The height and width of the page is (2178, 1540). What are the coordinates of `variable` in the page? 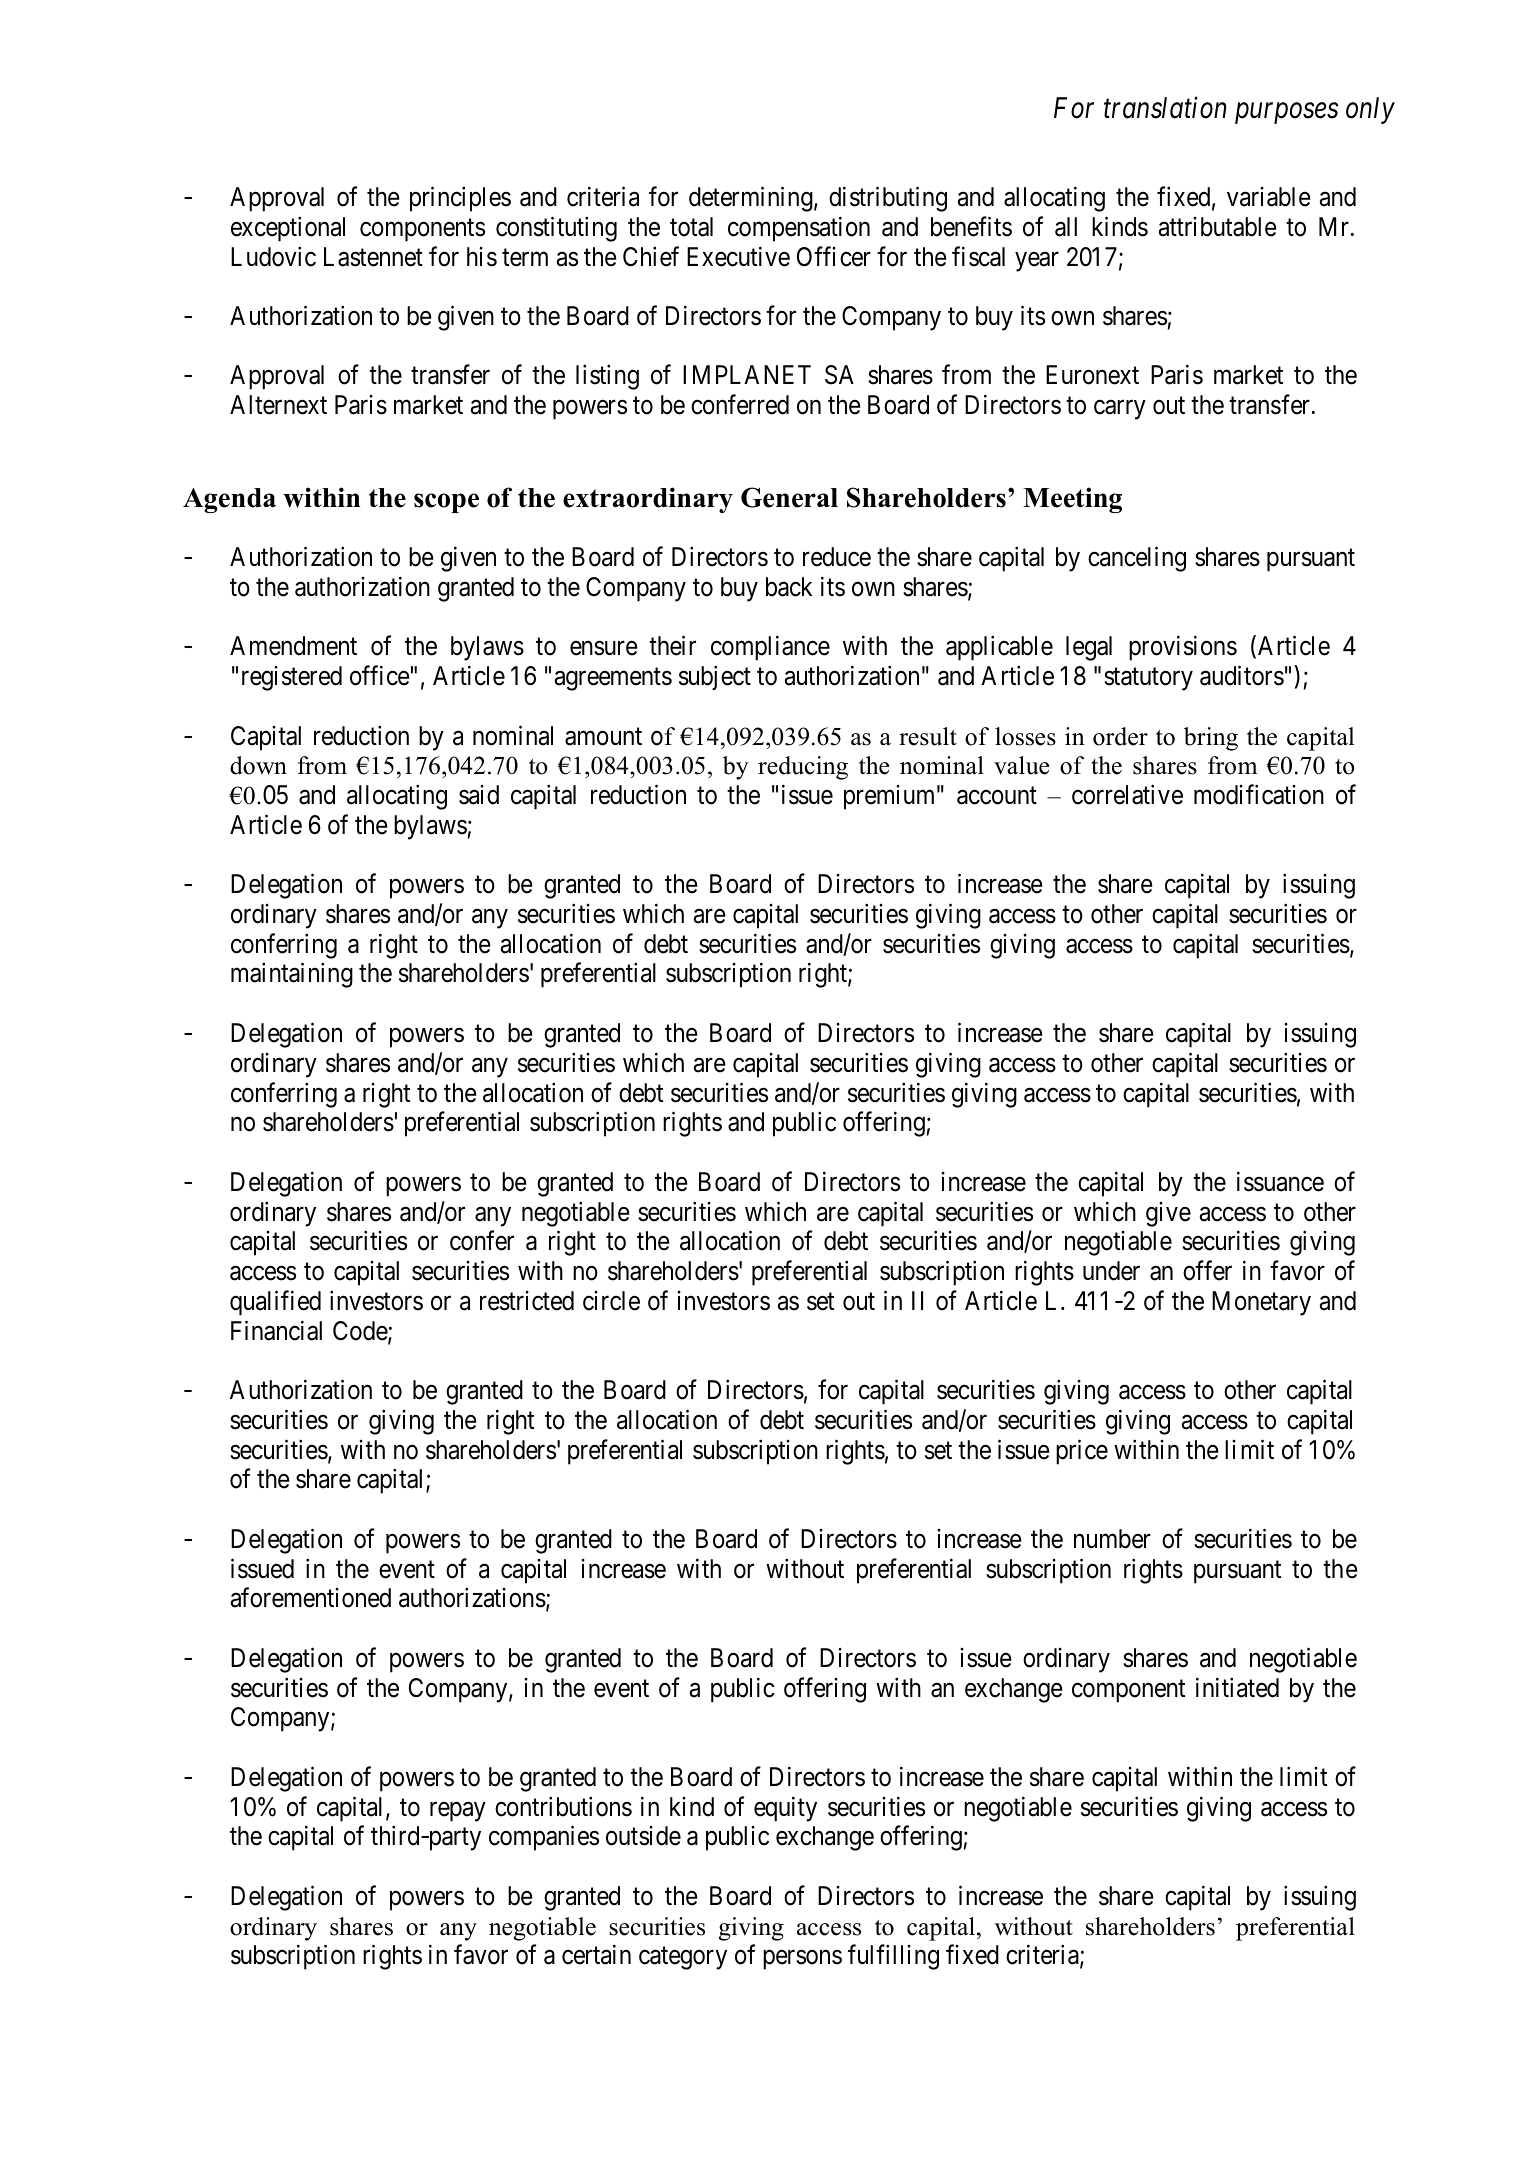 It's located at (1269, 197).
